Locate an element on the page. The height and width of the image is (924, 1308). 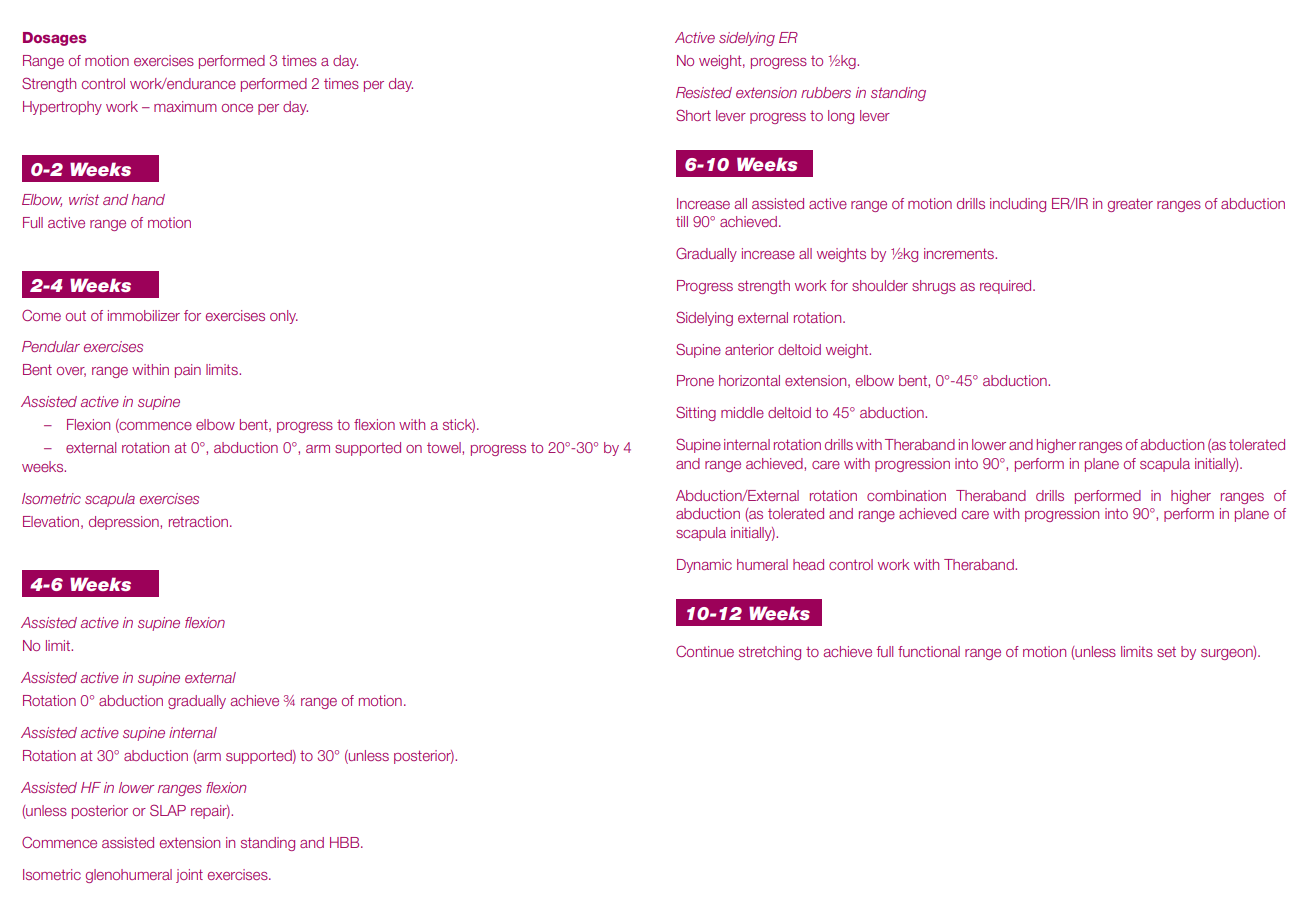
Sitting is located at coordinates (696, 413).
